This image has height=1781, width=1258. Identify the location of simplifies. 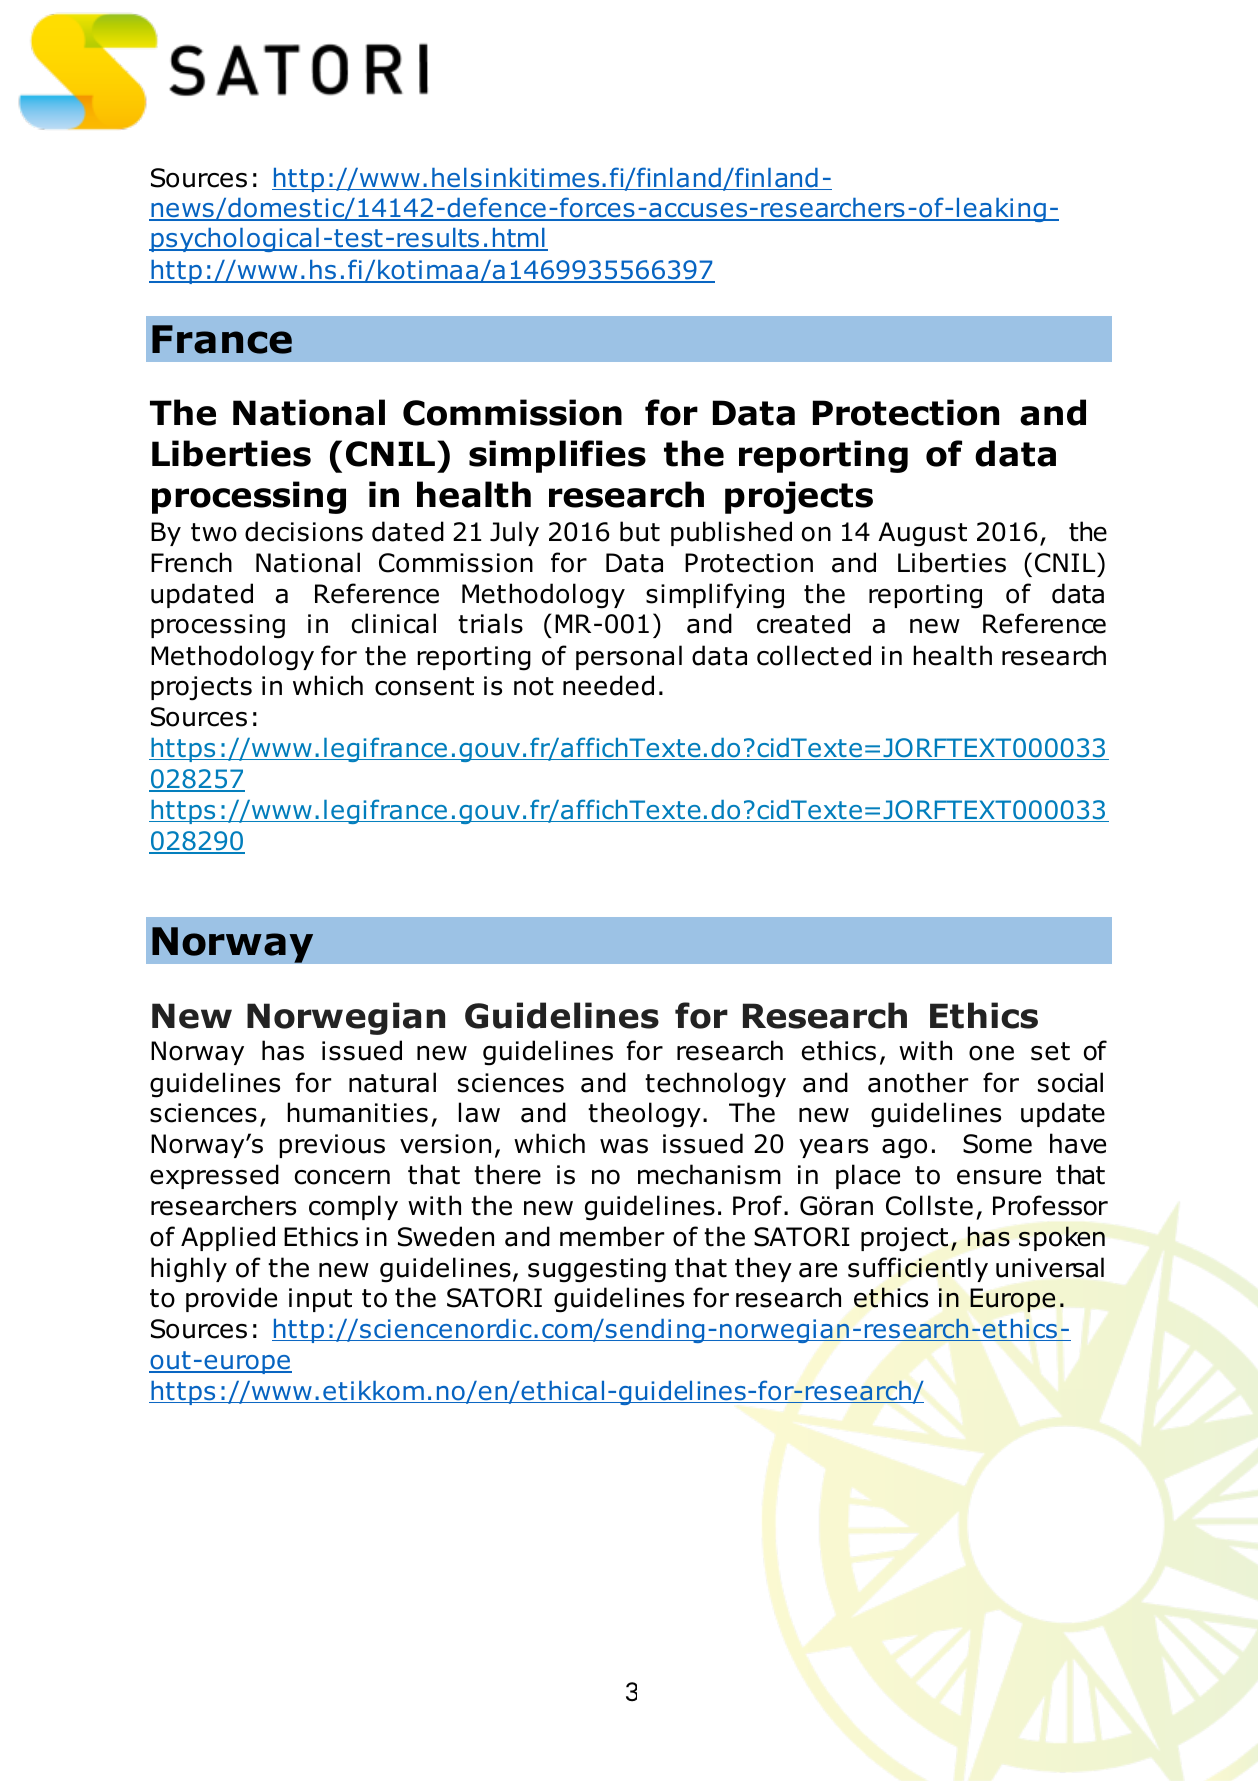
(557, 456).
